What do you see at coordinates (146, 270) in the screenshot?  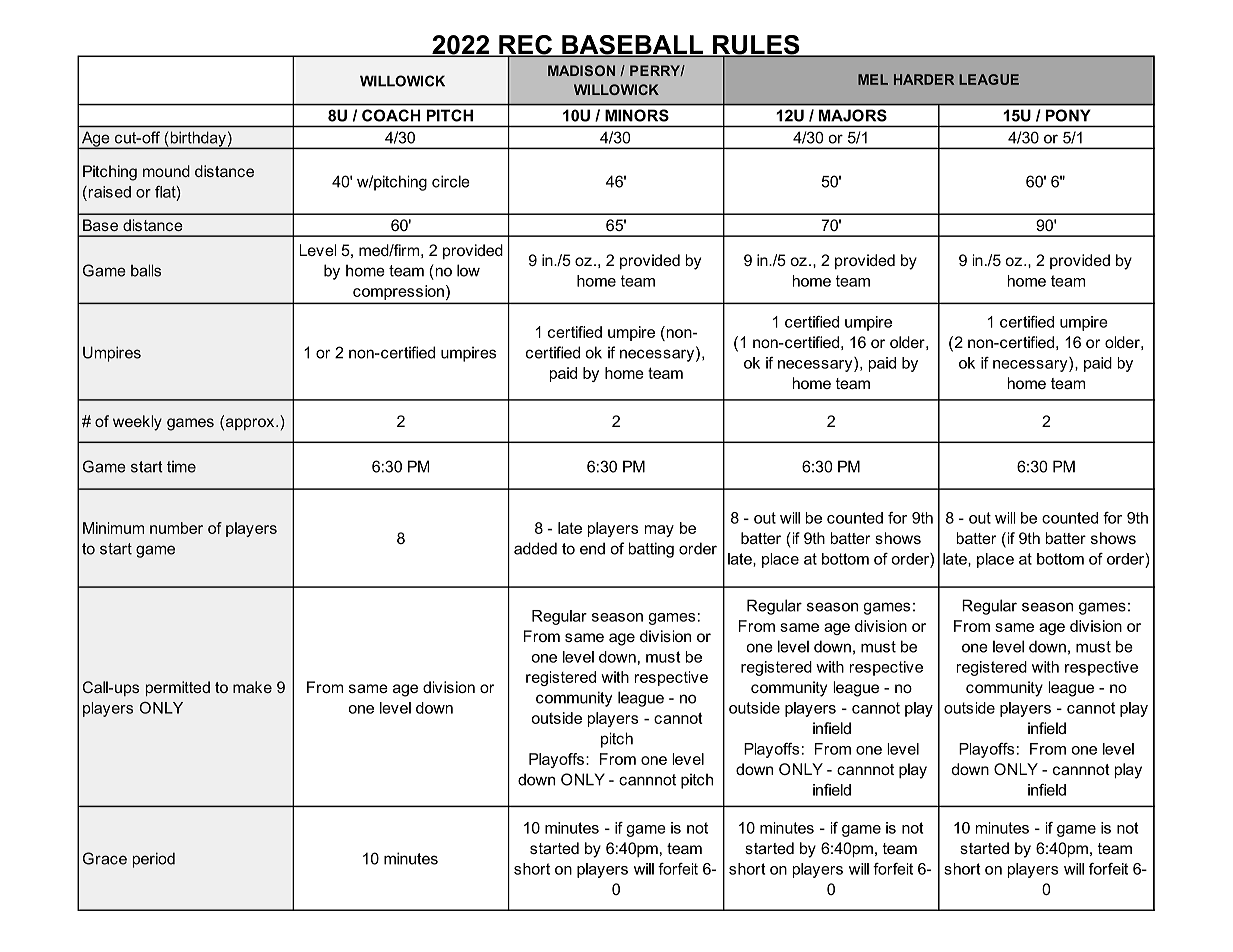 I see `balls` at bounding box center [146, 270].
